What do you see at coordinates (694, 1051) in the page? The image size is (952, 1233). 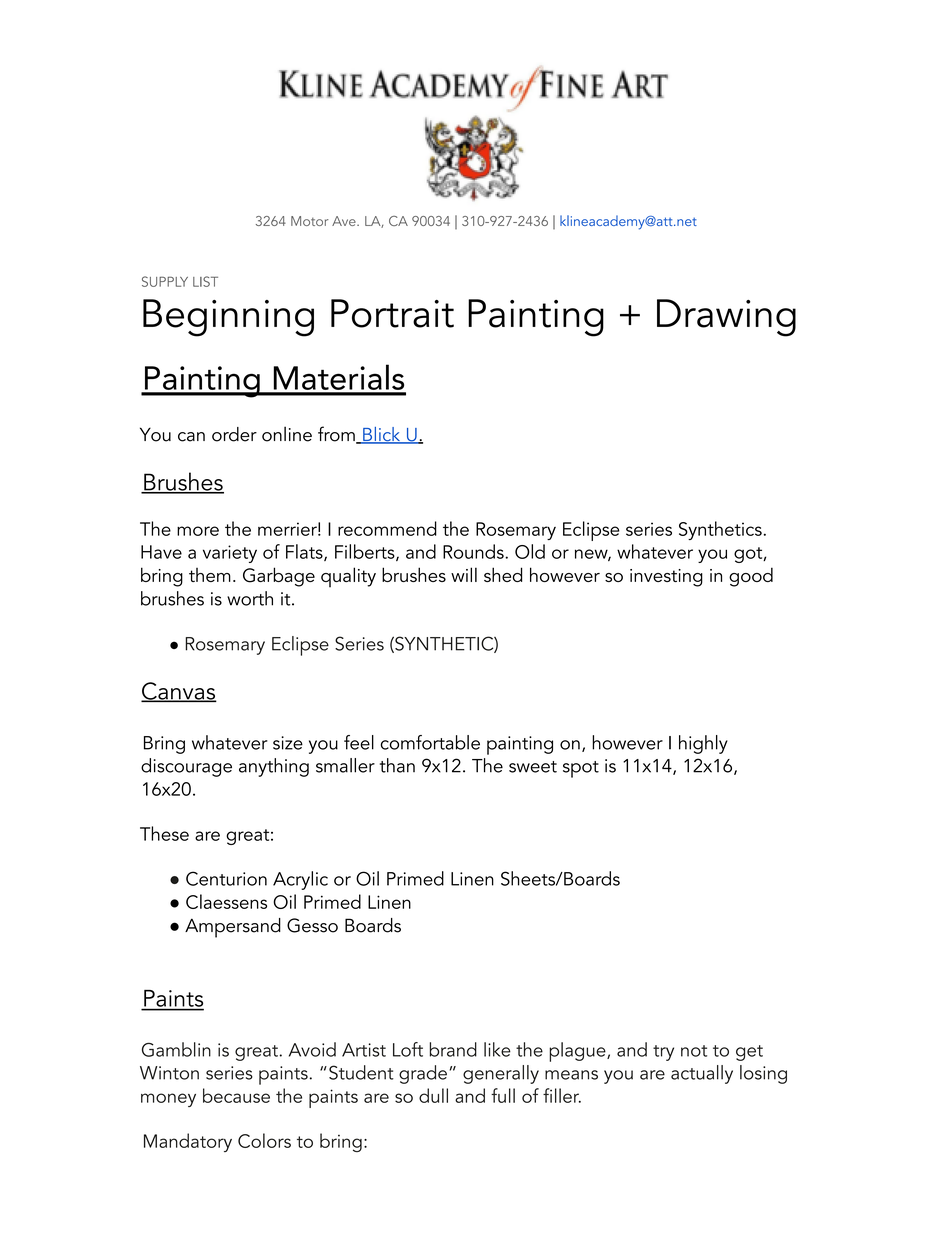 I see `not` at bounding box center [694, 1051].
